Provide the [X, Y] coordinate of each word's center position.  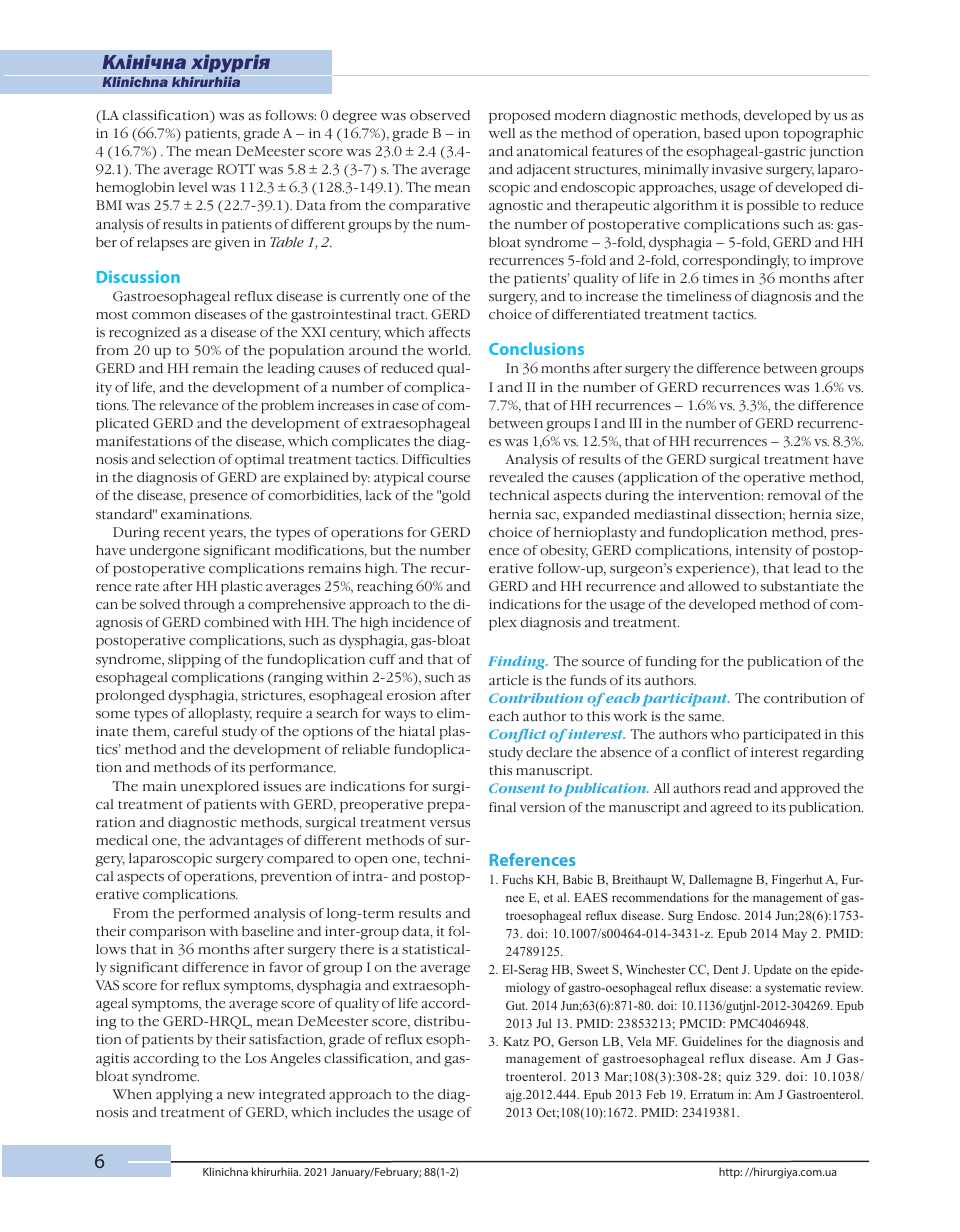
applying [184, 1096]
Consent [517, 788]
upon [762, 136]
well [502, 133]
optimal [259, 461]
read [737, 788]
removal [794, 495]
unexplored [220, 788]
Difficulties [436, 459]
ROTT [236, 169]
